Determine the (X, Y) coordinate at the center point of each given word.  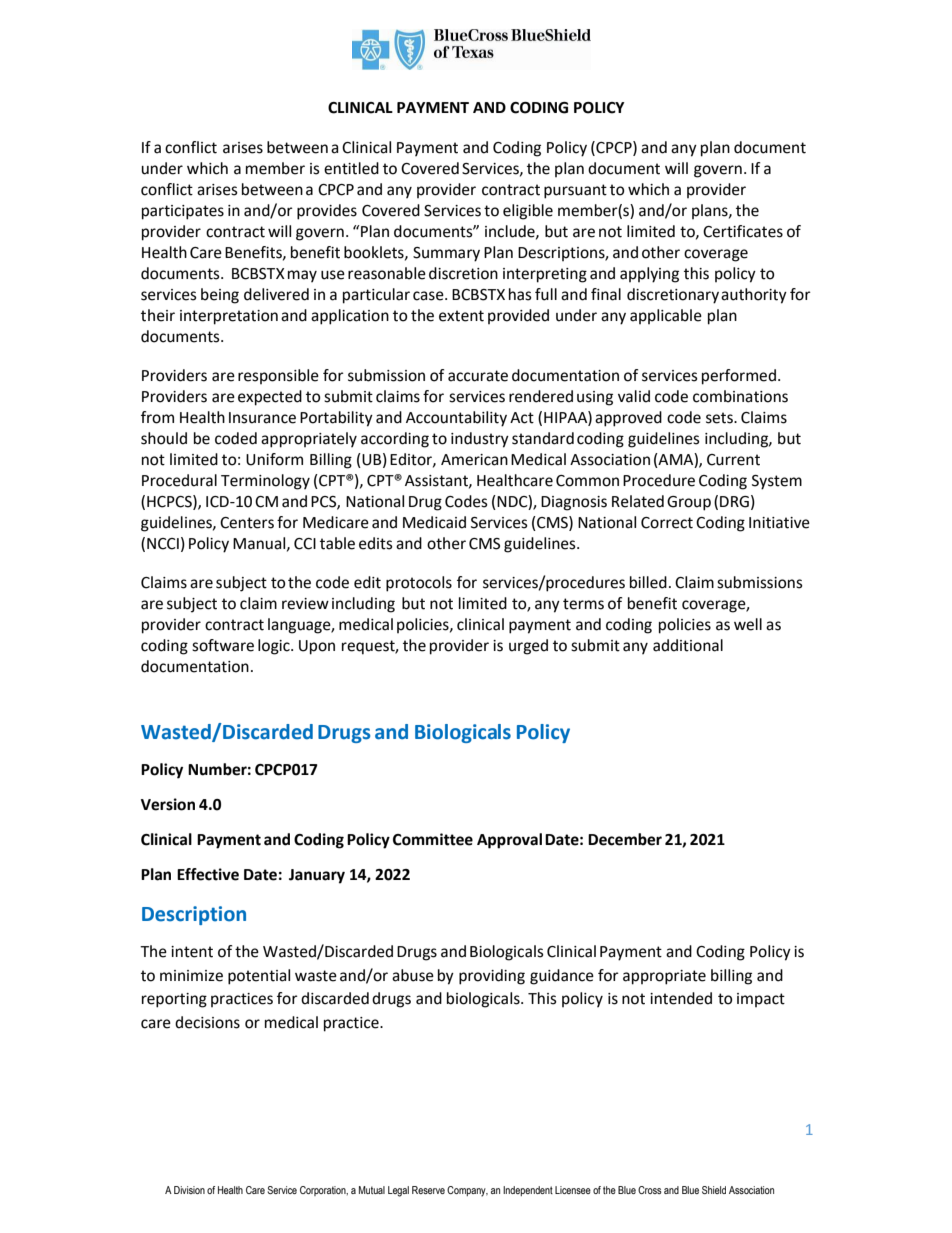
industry (480, 440)
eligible (528, 212)
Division (189, 1190)
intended (681, 998)
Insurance (262, 418)
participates (183, 212)
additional (688, 645)
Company (467, 1191)
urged (528, 647)
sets (720, 418)
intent (192, 952)
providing (492, 977)
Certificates (743, 231)
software (223, 645)
